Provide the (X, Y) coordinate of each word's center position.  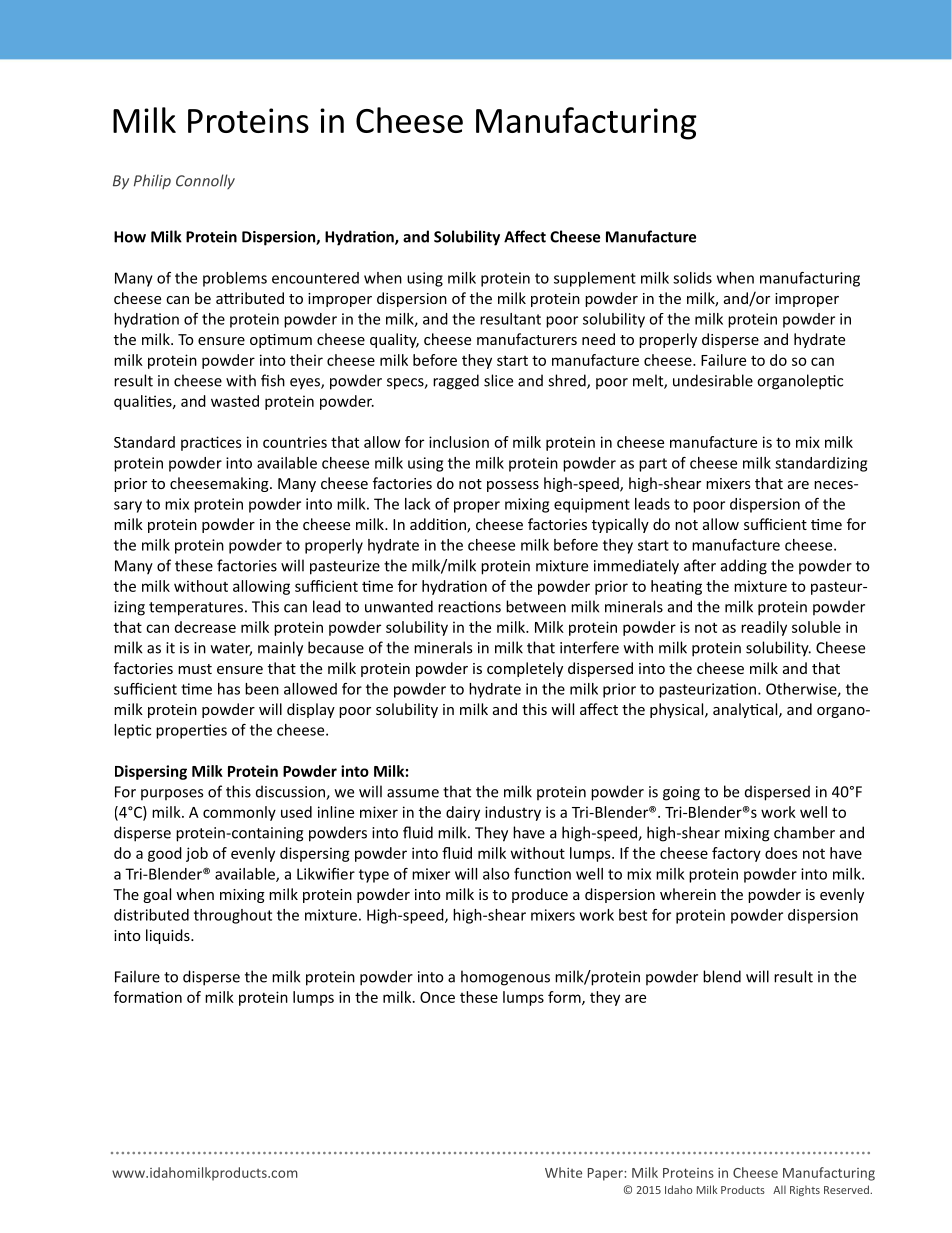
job (197, 854)
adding (744, 567)
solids (692, 278)
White (563, 1172)
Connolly (205, 181)
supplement (595, 279)
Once (437, 997)
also (496, 874)
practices (211, 443)
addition (439, 525)
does (781, 853)
